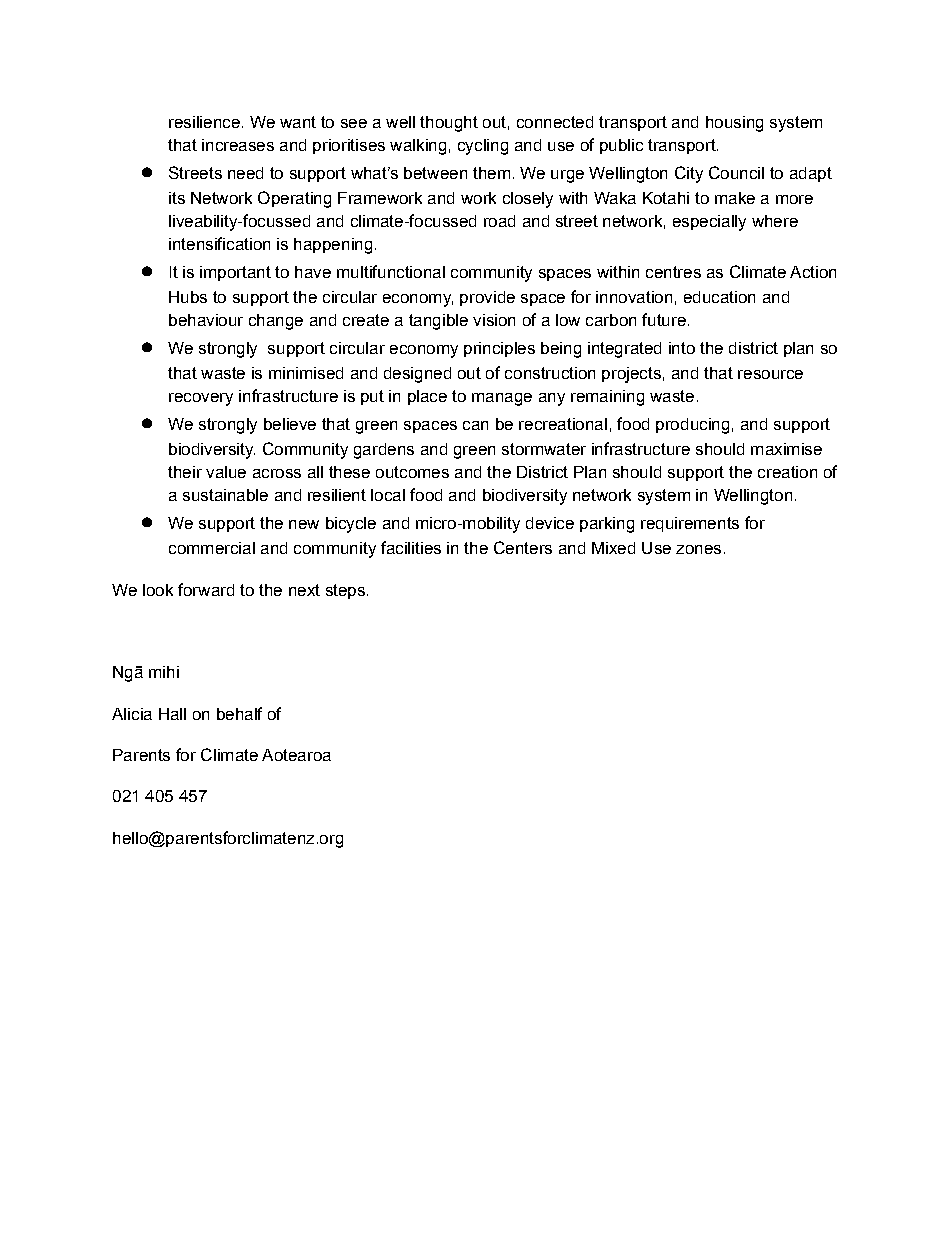 Image resolution: width=952 pixels, height=1233 pixels. Describe the element at coordinates (483, 147) in the image. I see `cycling` at that location.
